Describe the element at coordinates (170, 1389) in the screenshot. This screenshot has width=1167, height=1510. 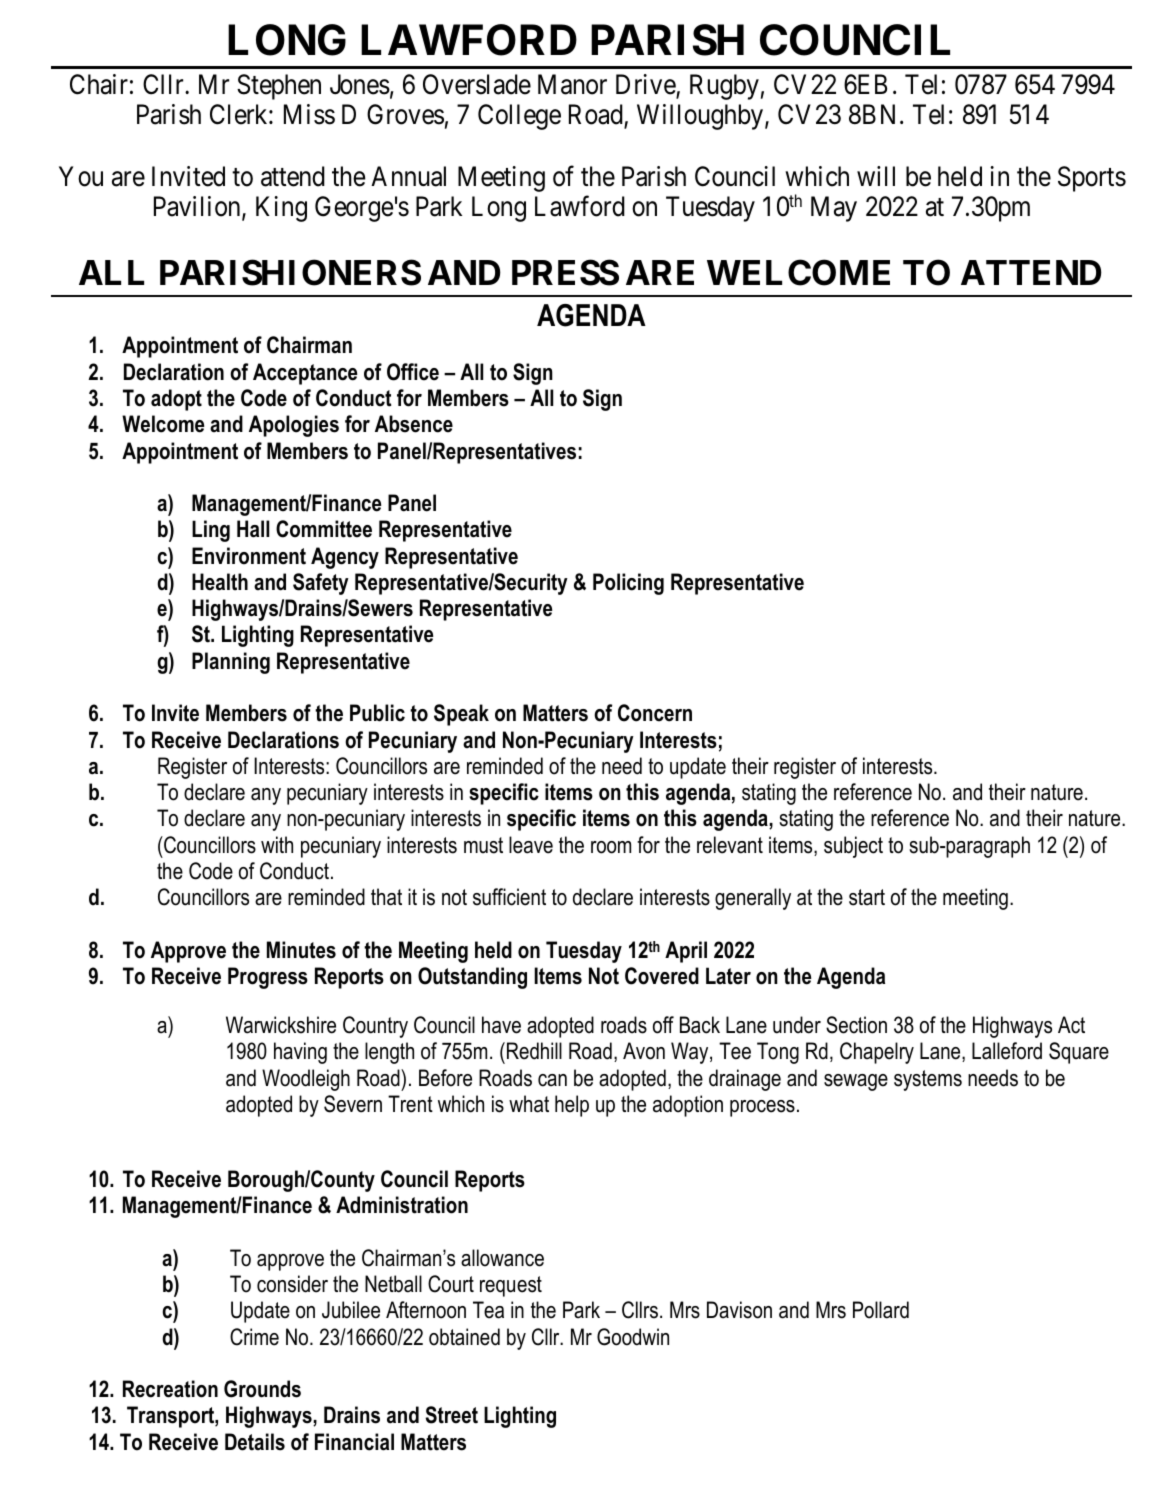
I see `Recreation` at that location.
